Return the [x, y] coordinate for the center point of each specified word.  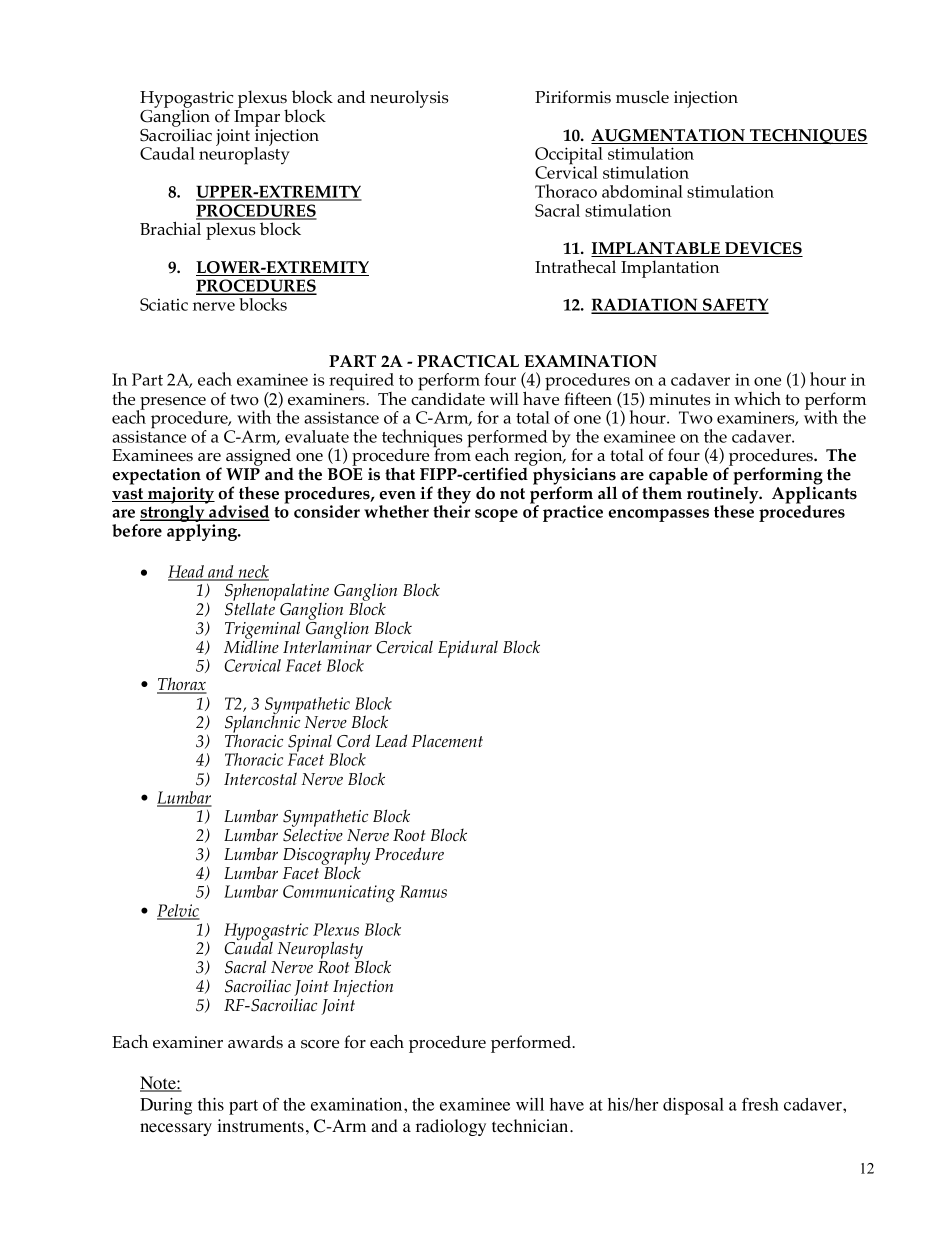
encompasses [658, 515]
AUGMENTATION [669, 136]
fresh [760, 1104]
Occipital [569, 157]
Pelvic [178, 911]
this [211, 1104]
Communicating [339, 893]
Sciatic [164, 304]
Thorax [182, 685]
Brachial [170, 228]
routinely [724, 495]
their [451, 510]
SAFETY [735, 306]
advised [238, 513]
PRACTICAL [468, 361]
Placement [447, 740]
